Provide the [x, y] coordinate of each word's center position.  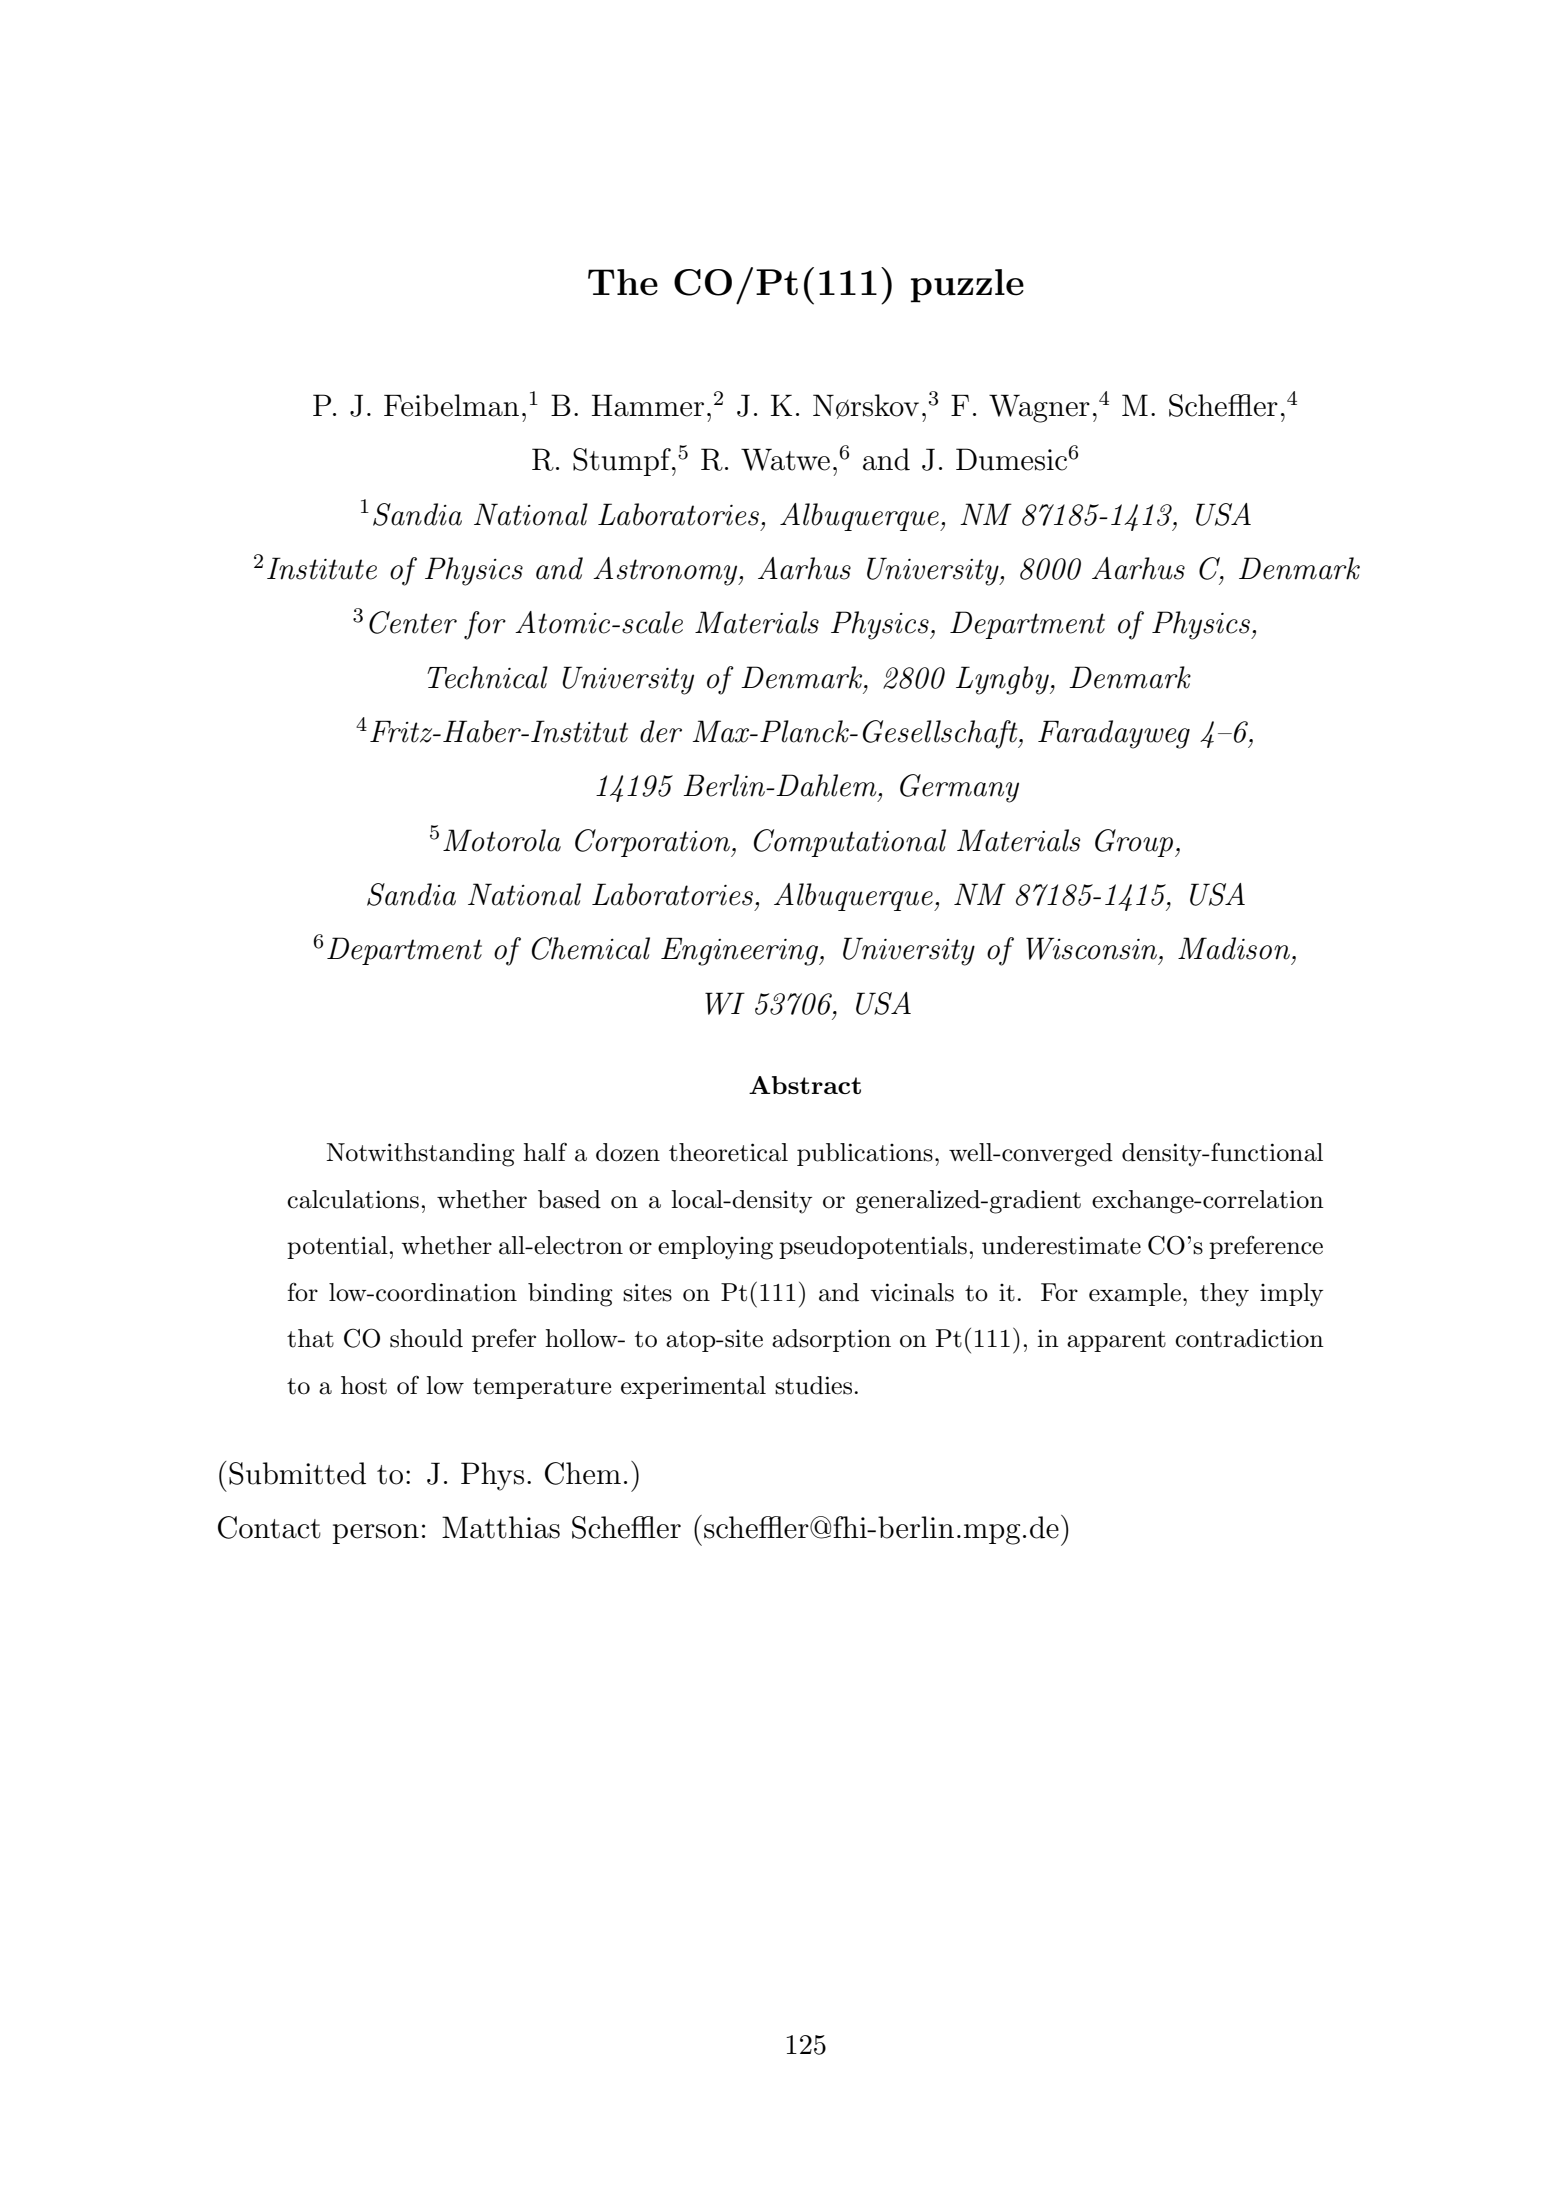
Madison [1234, 948]
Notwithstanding [420, 1155]
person [375, 1534]
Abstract [805, 1085]
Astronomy [666, 571]
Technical [487, 677]
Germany [959, 788]
